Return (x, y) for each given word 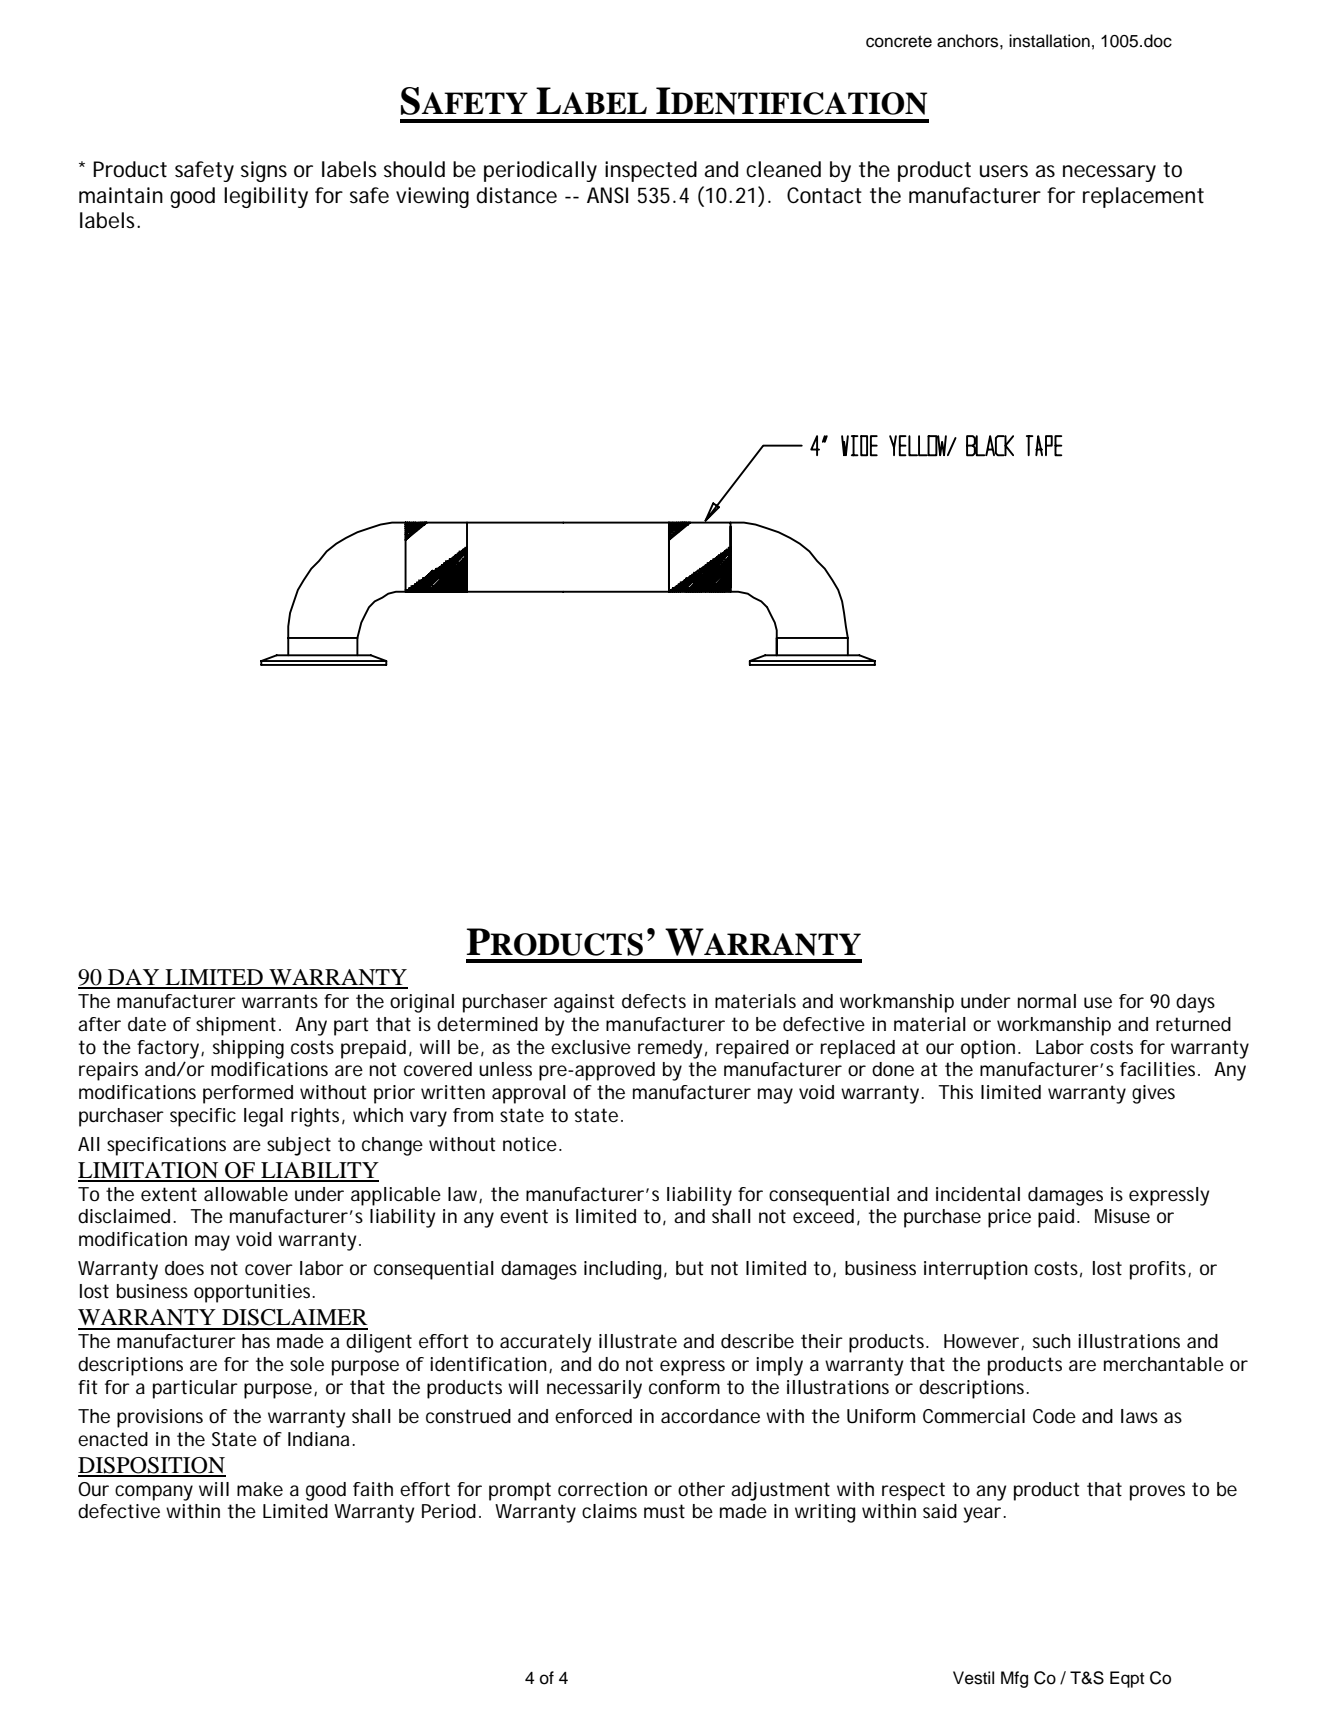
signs (264, 171)
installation (1049, 41)
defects (654, 1001)
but (690, 1268)
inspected (651, 171)
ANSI (607, 195)
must (664, 1511)
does (184, 1268)
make (260, 1489)
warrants (280, 1001)
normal (1047, 1001)
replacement (1143, 197)
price (1009, 1218)
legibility (266, 197)
